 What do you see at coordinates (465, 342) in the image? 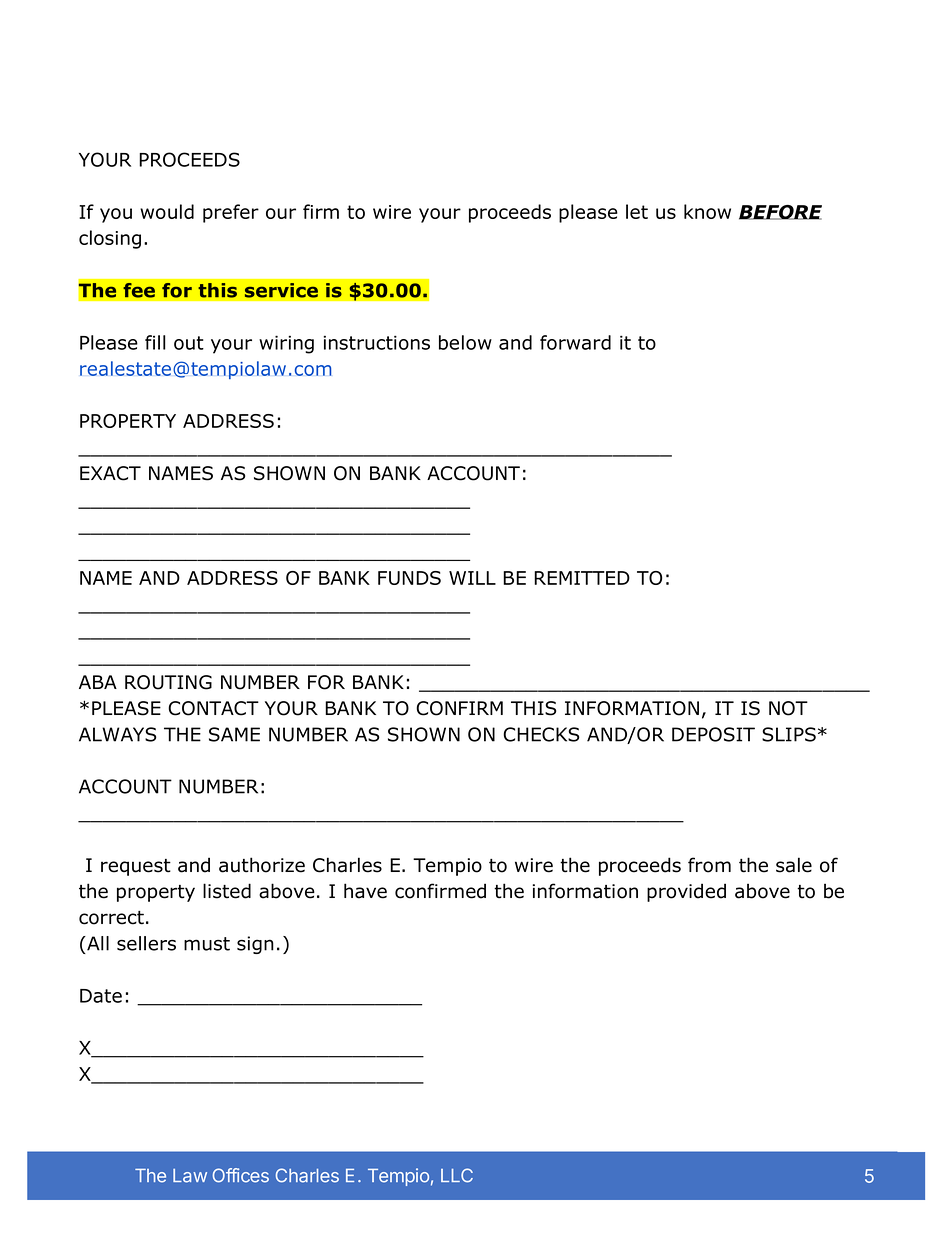
I see `below` at bounding box center [465, 342].
